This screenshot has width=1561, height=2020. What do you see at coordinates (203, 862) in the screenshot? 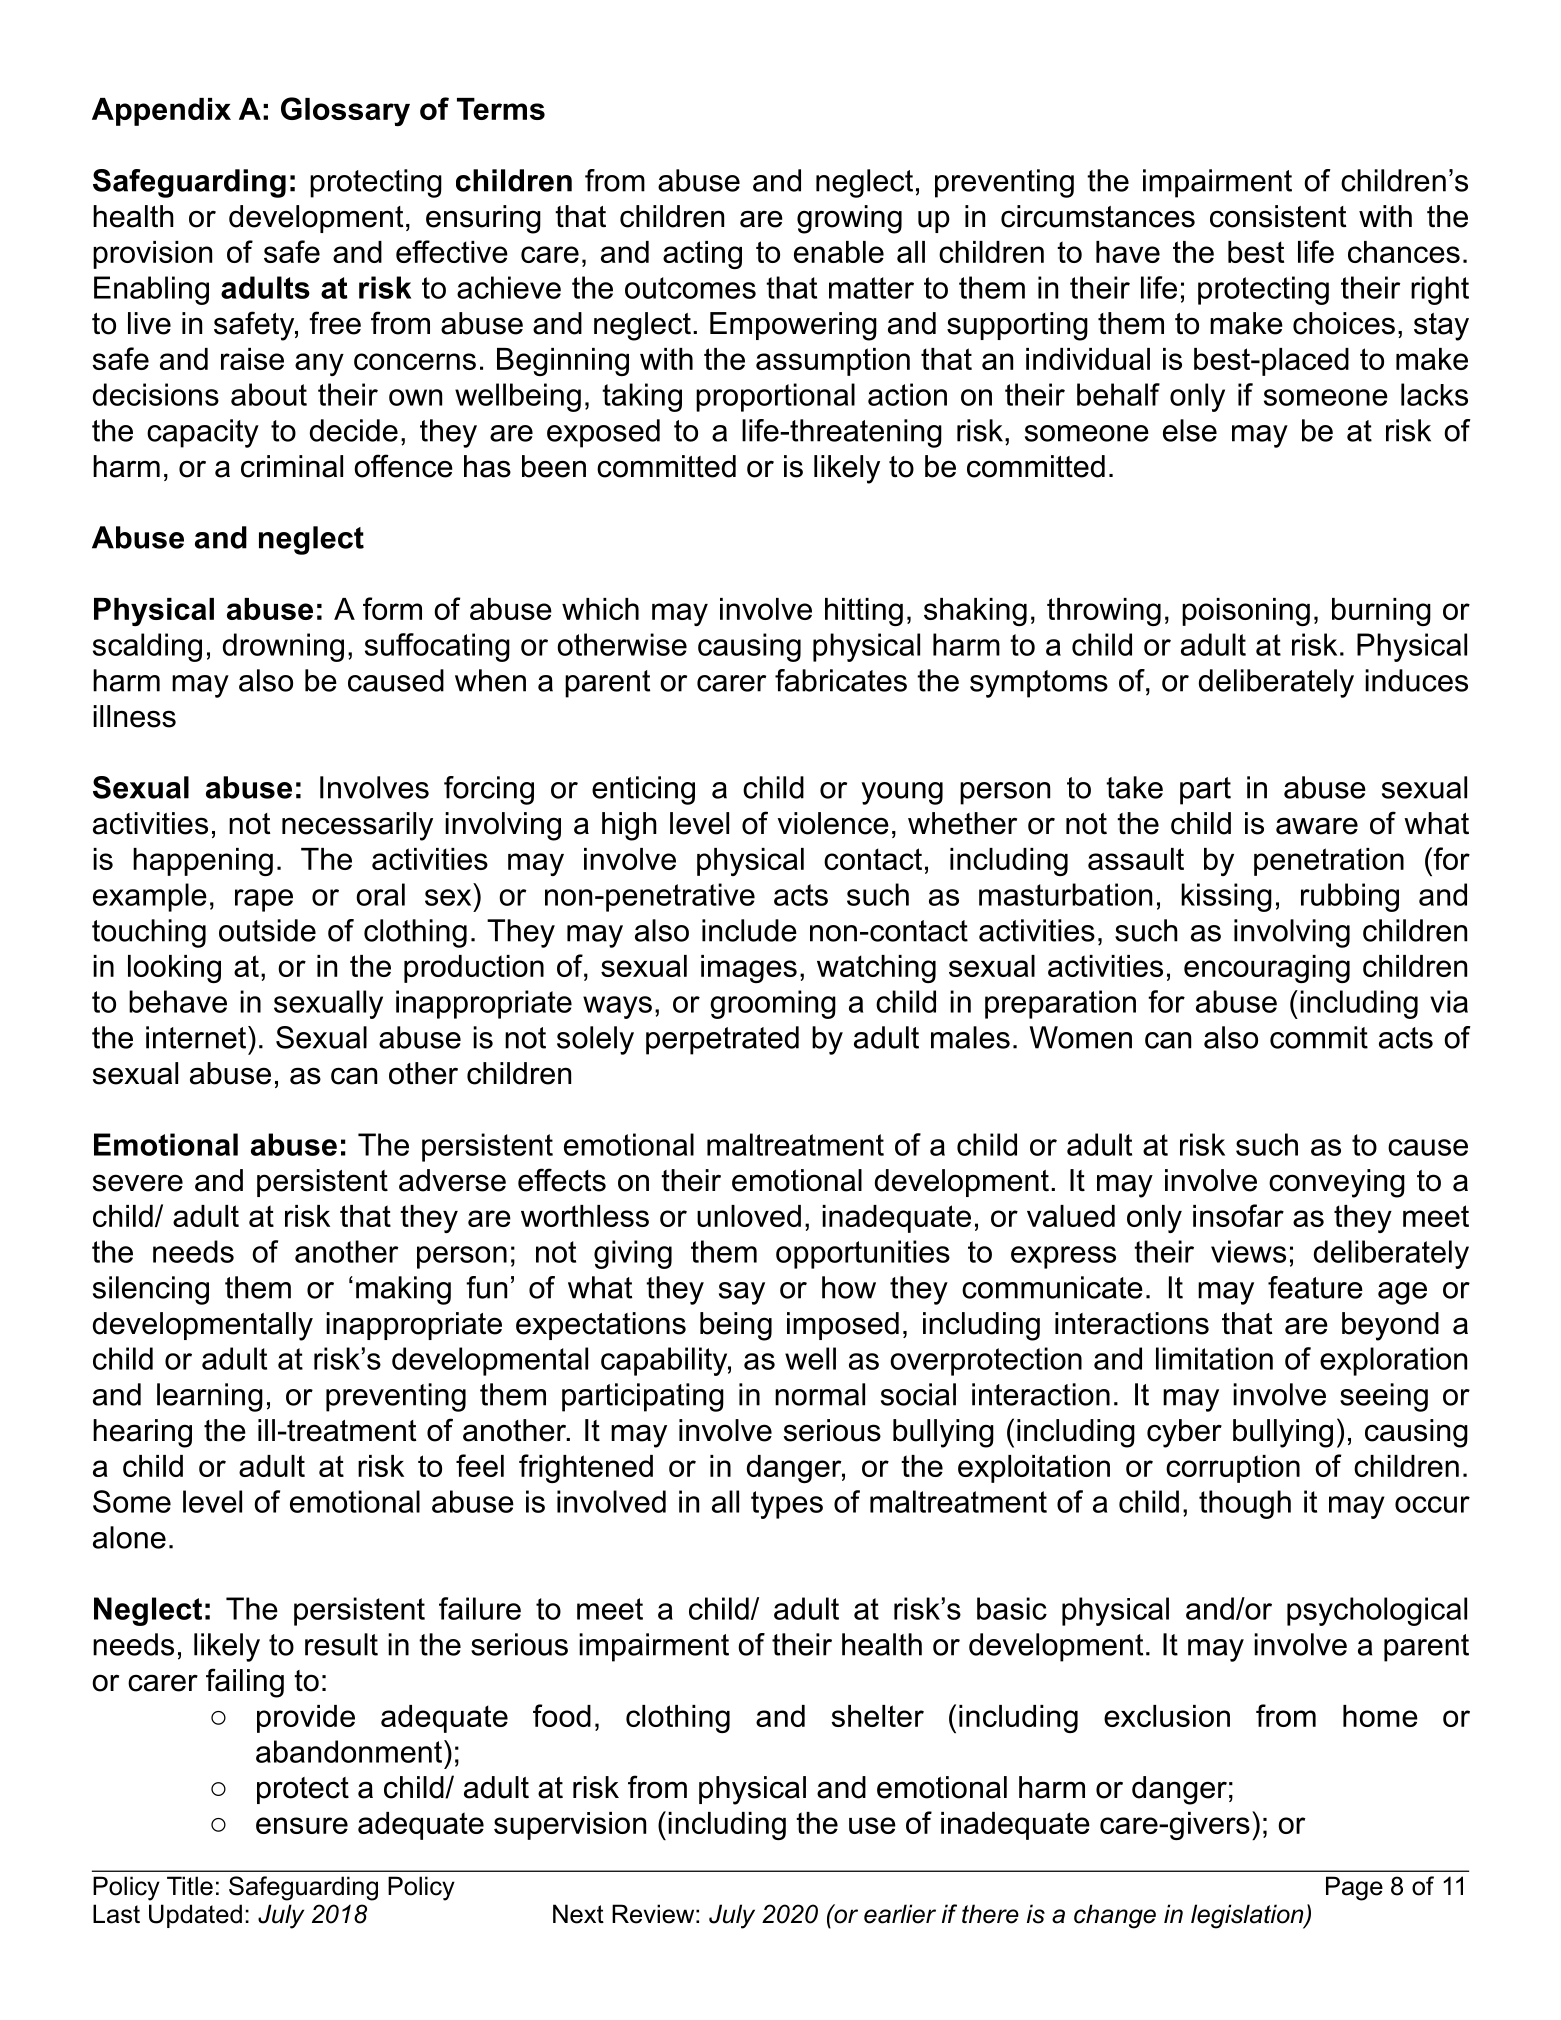
I see `happening` at bounding box center [203, 862].
